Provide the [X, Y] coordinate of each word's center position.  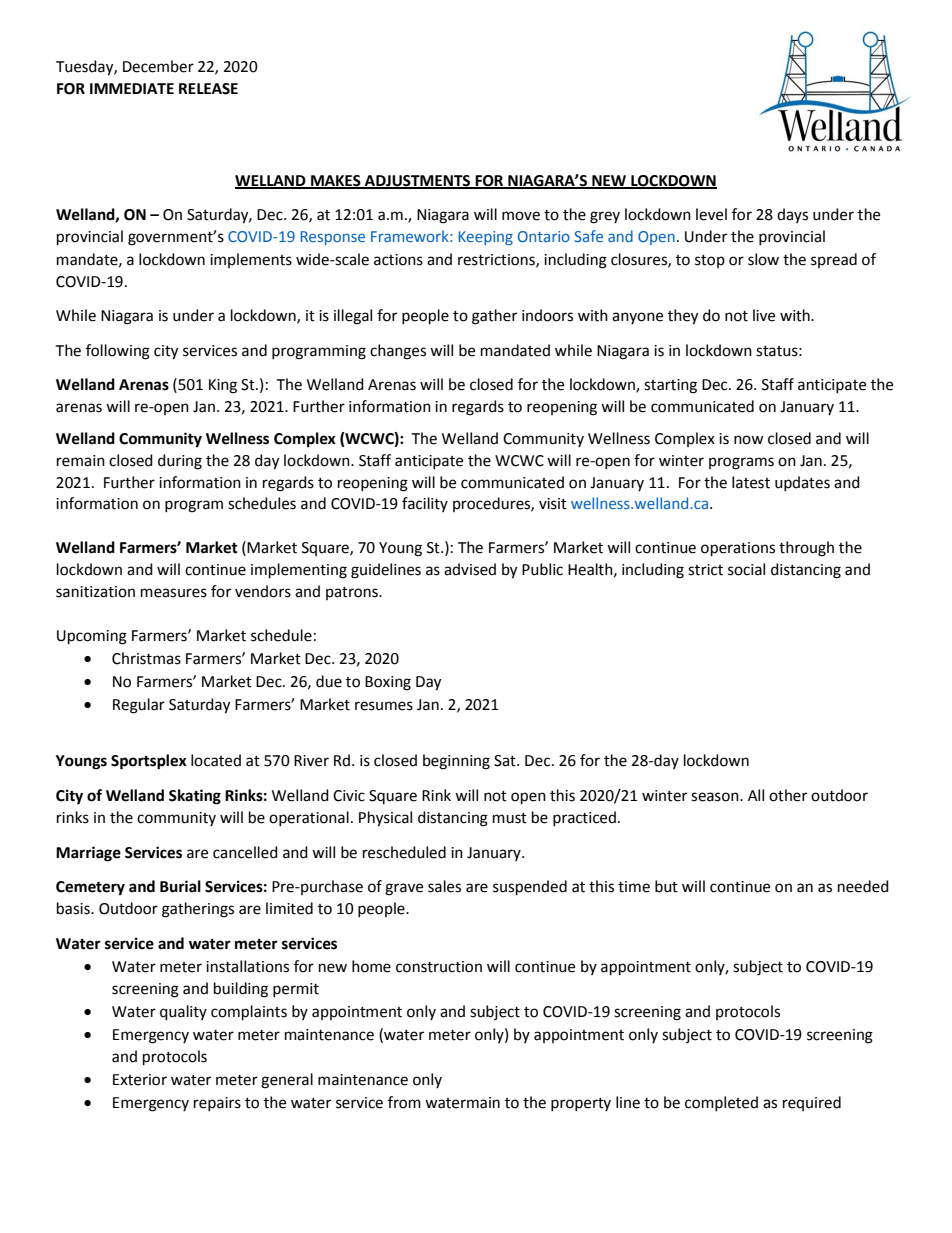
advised [470, 569]
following [118, 352]
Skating [195, 797]
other [788, 795]
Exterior [140, 1080]
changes [398, 352]
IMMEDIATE [132, 88]
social [746, 569]
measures [174, 593]
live [764, 315]
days [792, 215]
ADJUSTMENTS [418, 181]
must [510, 818]
